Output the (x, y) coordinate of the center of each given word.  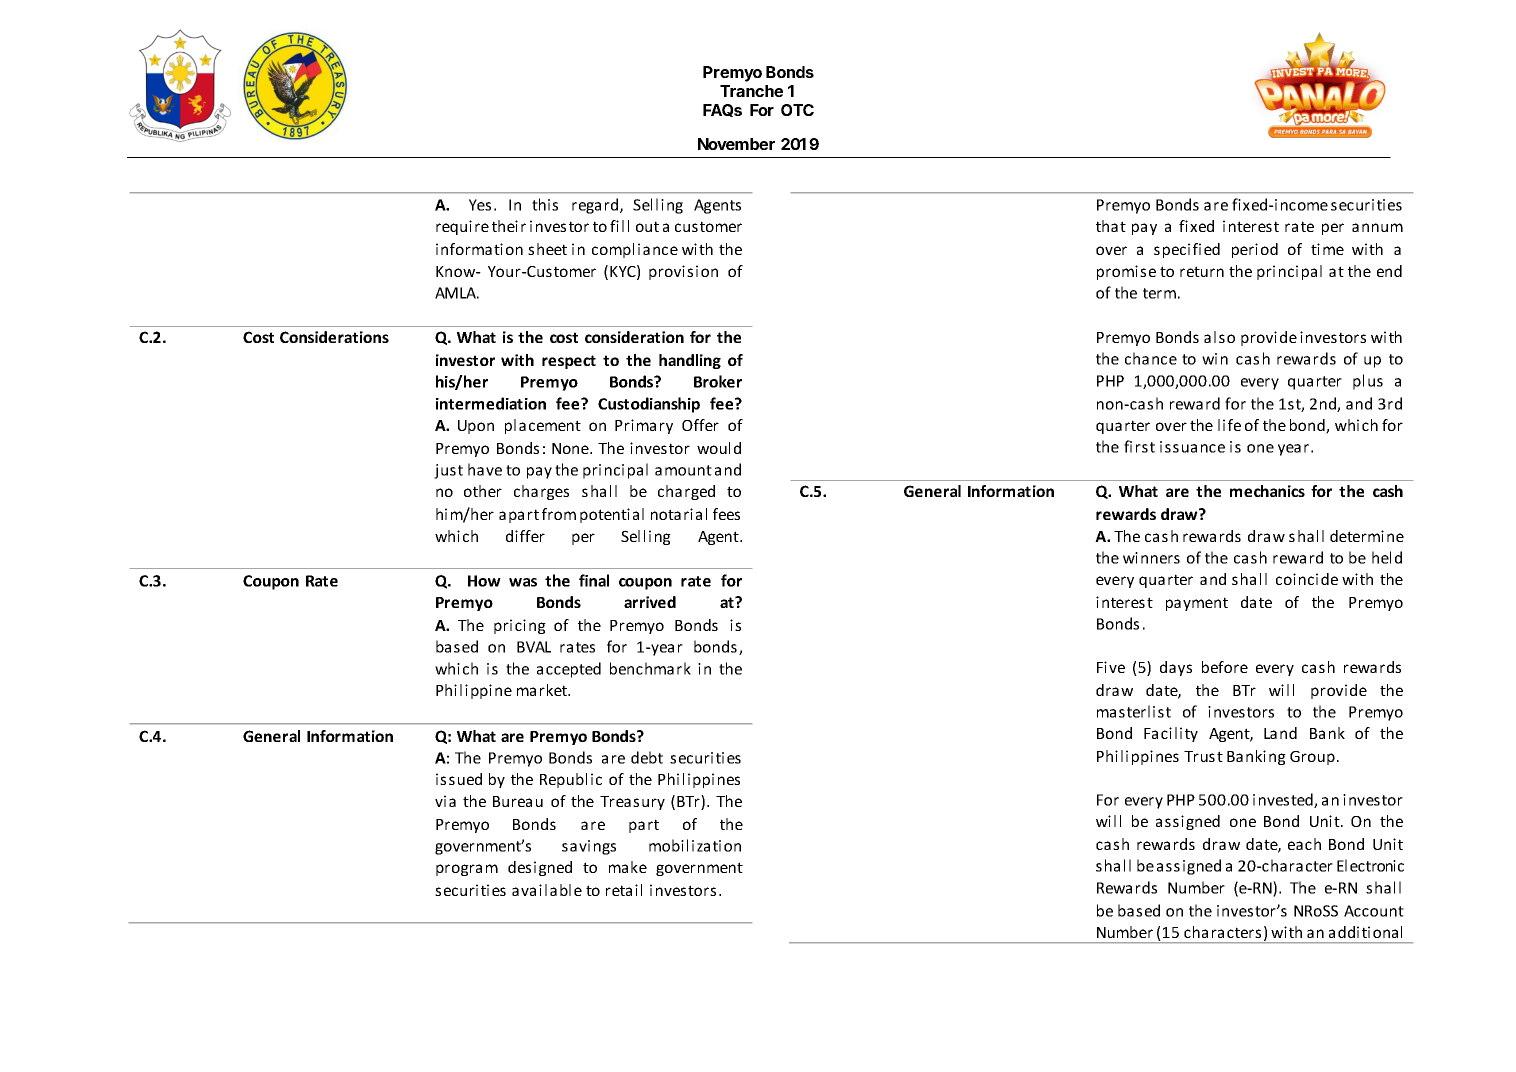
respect (569, 362)
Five (1111, 667)
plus (1368, 382)
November (736, 144)
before (1225, 667)
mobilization (695, 845)
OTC (797, 110)
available (547, 890)
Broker (718, 381)
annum (1377, 227)
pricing (520, 626)
